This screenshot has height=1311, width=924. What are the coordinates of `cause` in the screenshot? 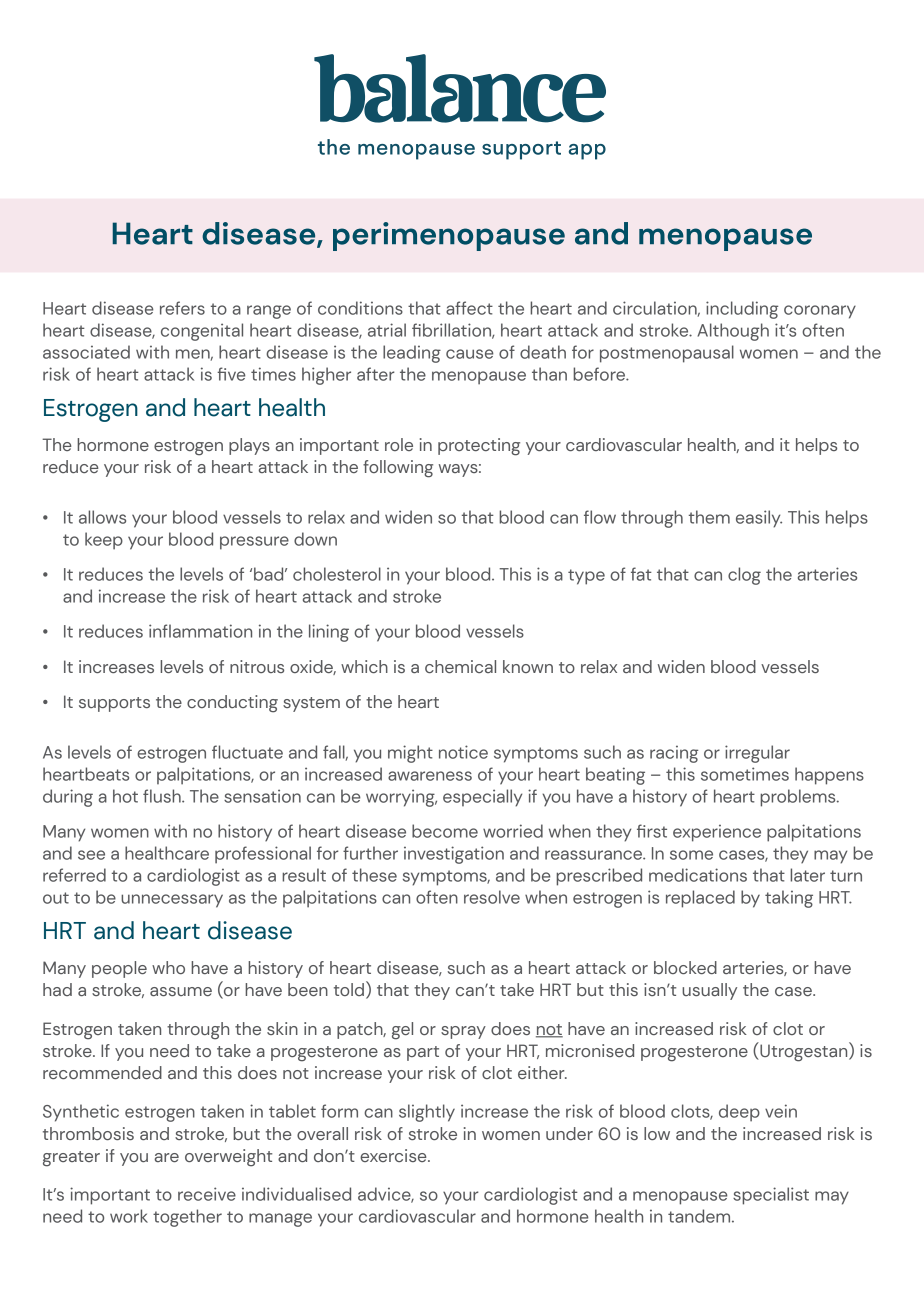 It's located at (470, 354).
